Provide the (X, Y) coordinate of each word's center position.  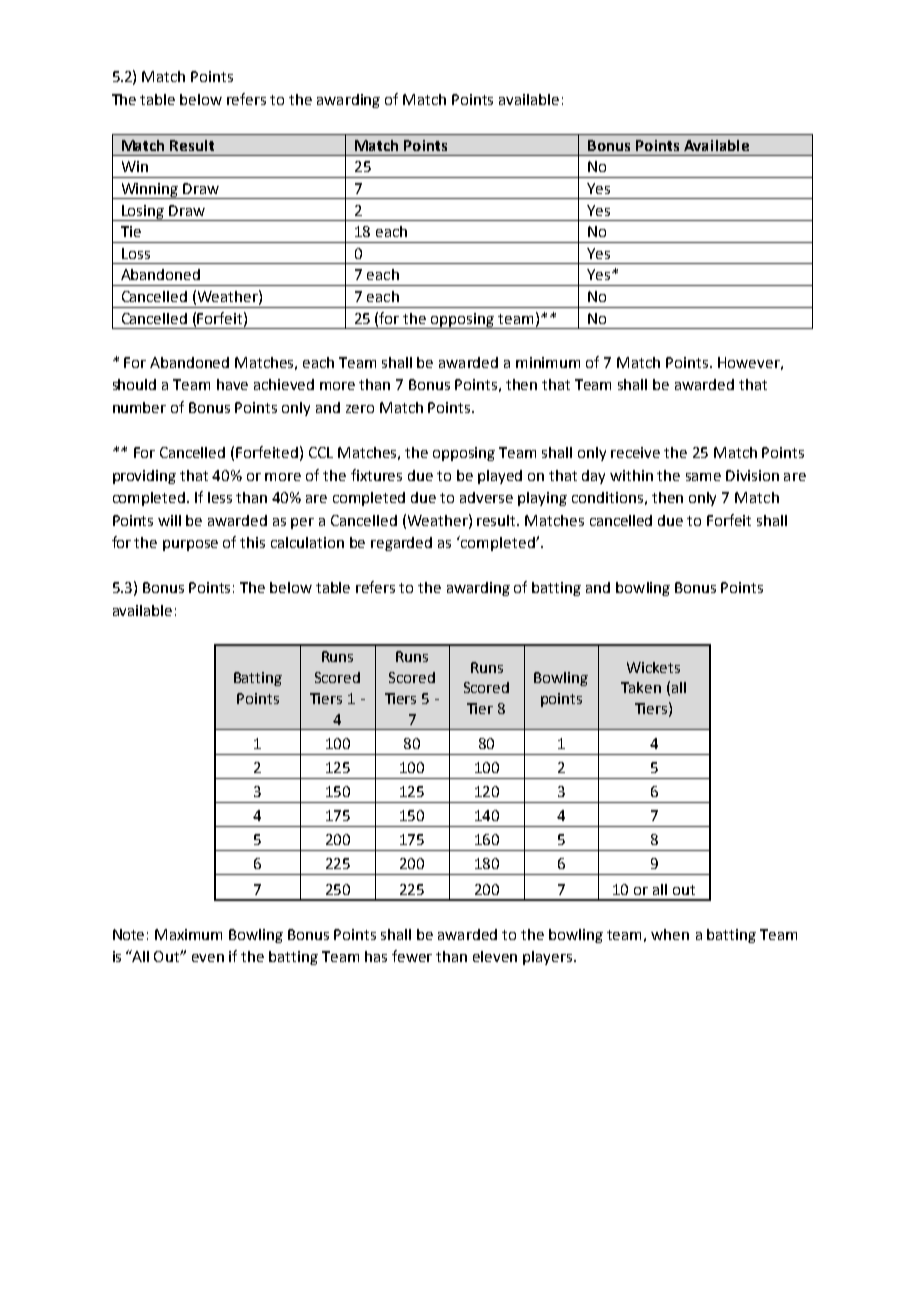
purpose (190, 545)
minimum (548, 362)
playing (542, 499)
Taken (641, 687)
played (500, 477)
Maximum (188, 934)
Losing (143, 213)
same (703, 477)
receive (635, 452)
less (220, 497)
